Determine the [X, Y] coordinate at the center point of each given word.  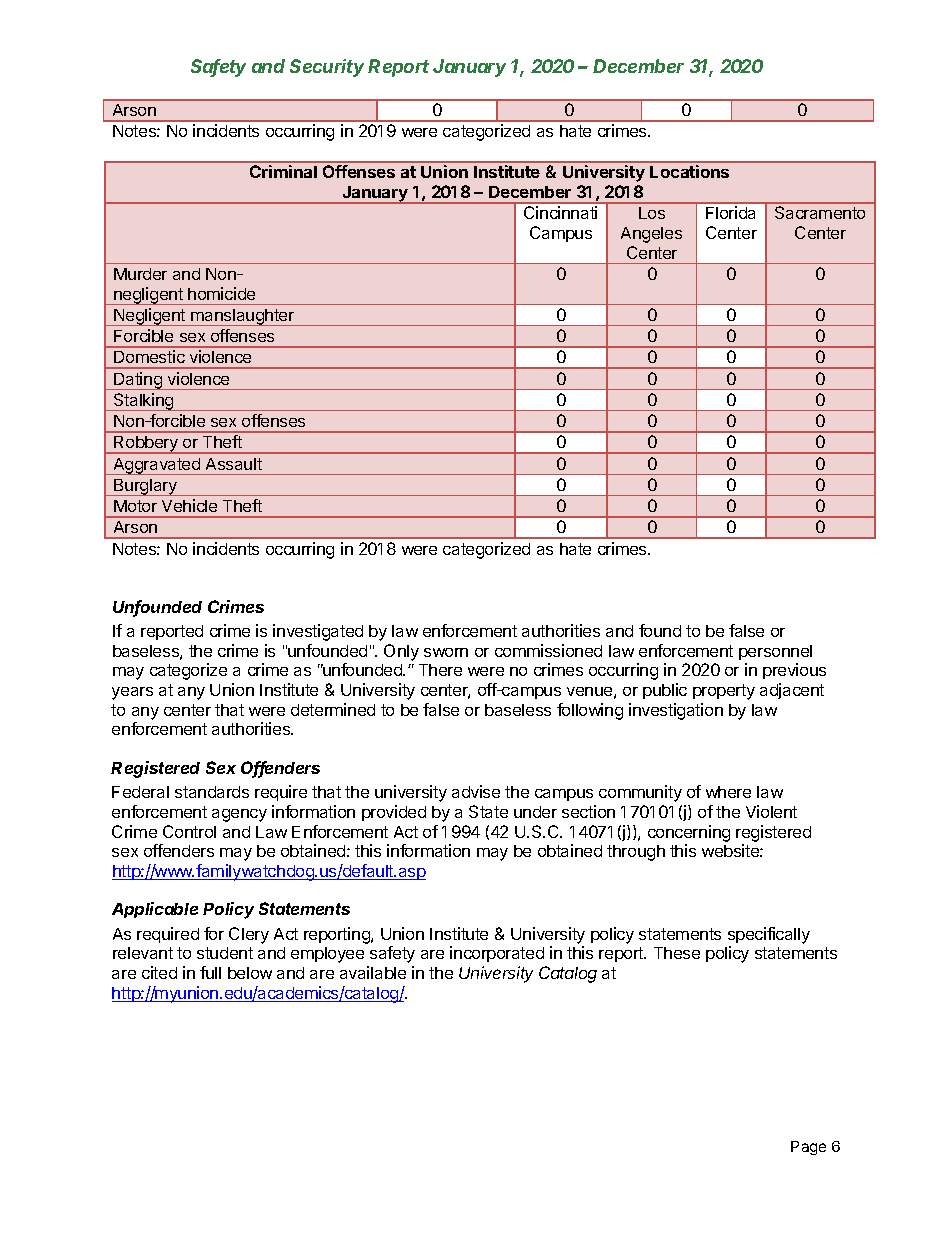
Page [808, 1148]
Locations [689, 171]
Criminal [283, 171]
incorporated [497, 954]
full [210, 972]
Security [327, 68]
